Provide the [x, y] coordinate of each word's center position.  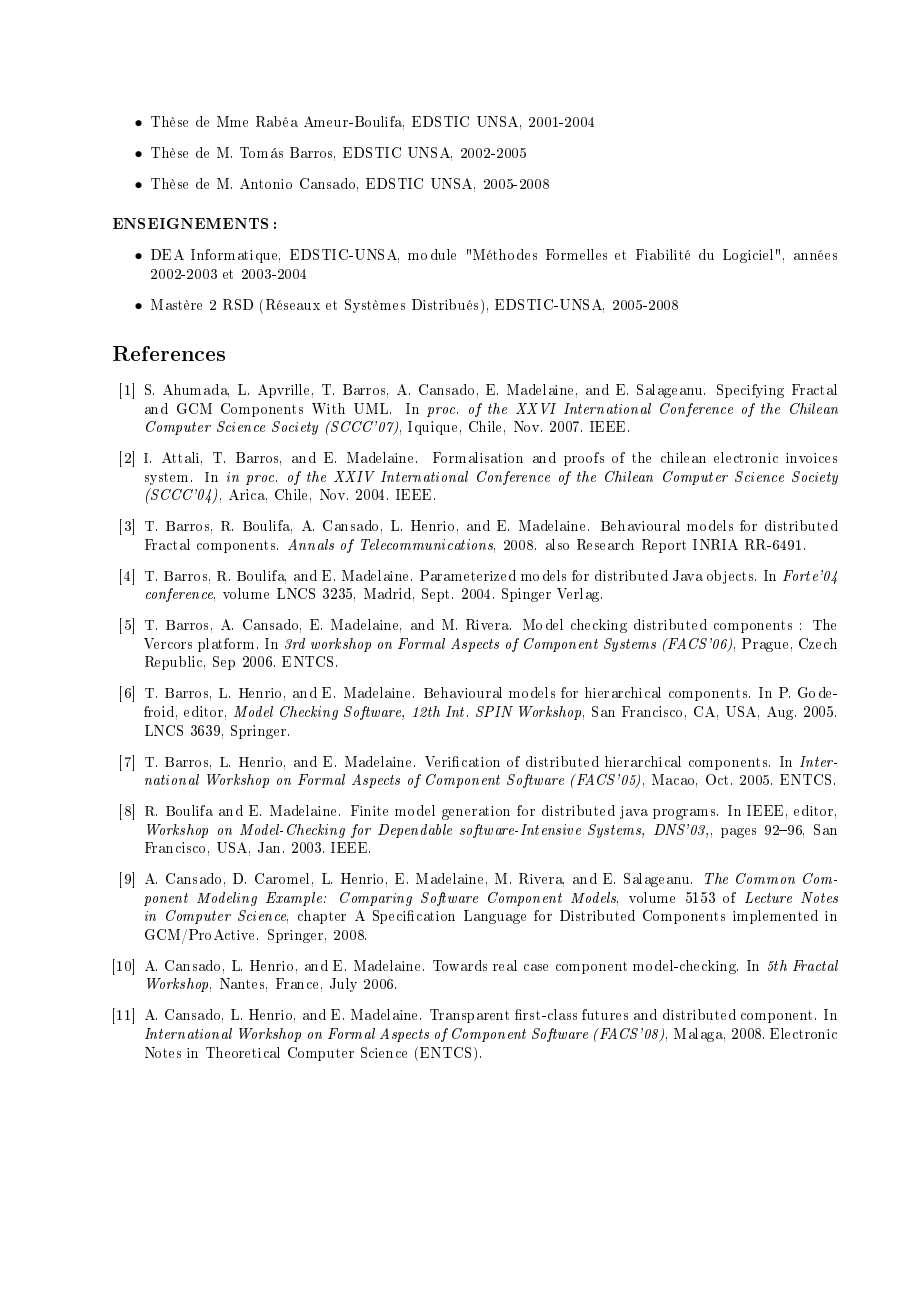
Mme [232, 121]
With [328, 408]
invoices [811, 458]
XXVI [536, 408]
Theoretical [243, 1052]
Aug [781, 713]
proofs [584, 459]
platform [228, 645]
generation [476, 813]
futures [605, 1014]
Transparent [469, 1016]
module [432, 254]
